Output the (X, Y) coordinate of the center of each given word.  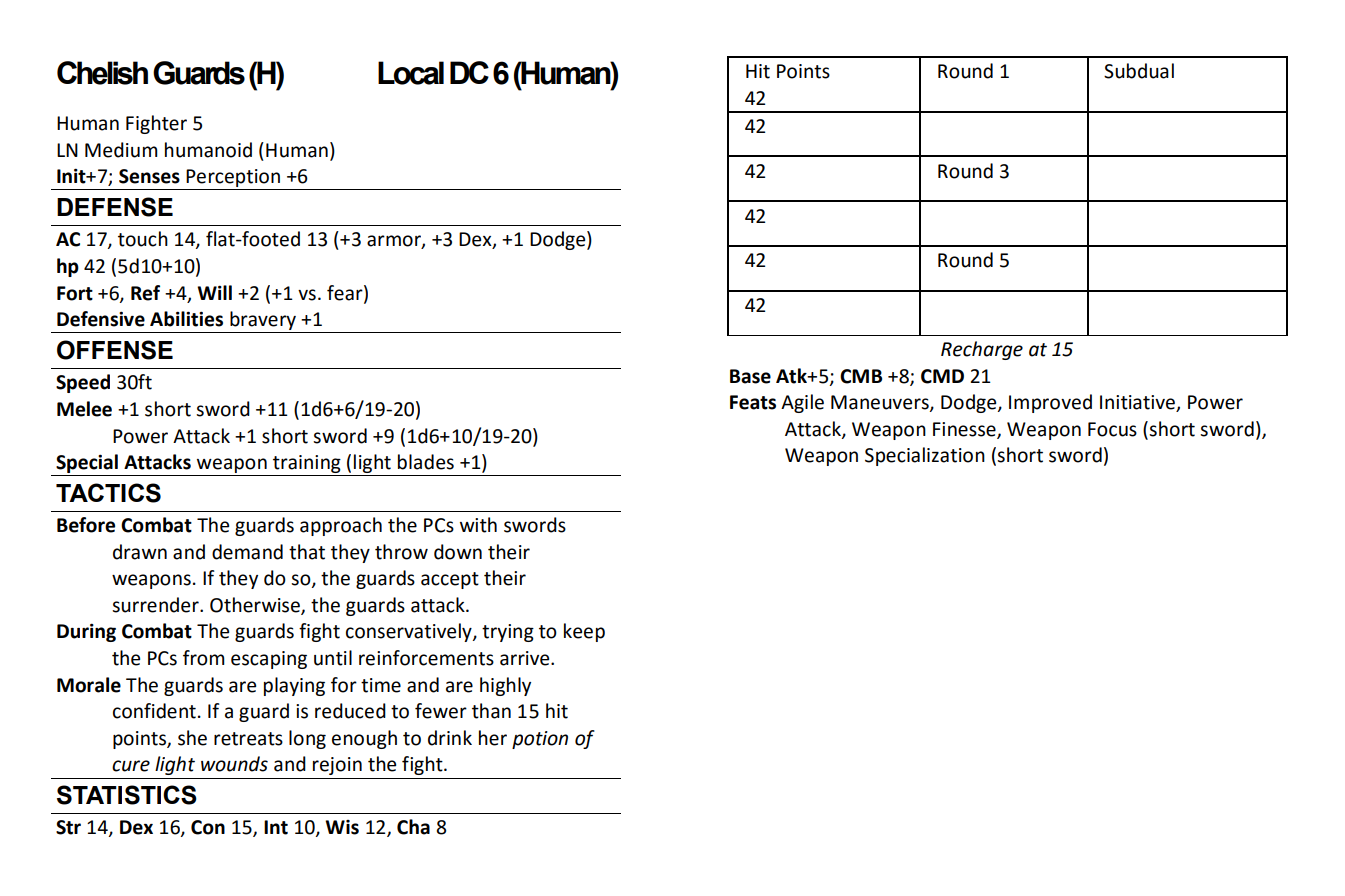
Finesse (965, 430)
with (478, 525)
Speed (83, 383)
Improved (1050, 403)
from (204, 658)
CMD (942, 376)
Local (411, 73)
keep (584, 632)
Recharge (982, 350)
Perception (233, 179)
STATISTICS (127, 795)
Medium (121, 150)
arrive (526, 658)
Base (750, 376)
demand (247, 552)
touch (143, 239)
